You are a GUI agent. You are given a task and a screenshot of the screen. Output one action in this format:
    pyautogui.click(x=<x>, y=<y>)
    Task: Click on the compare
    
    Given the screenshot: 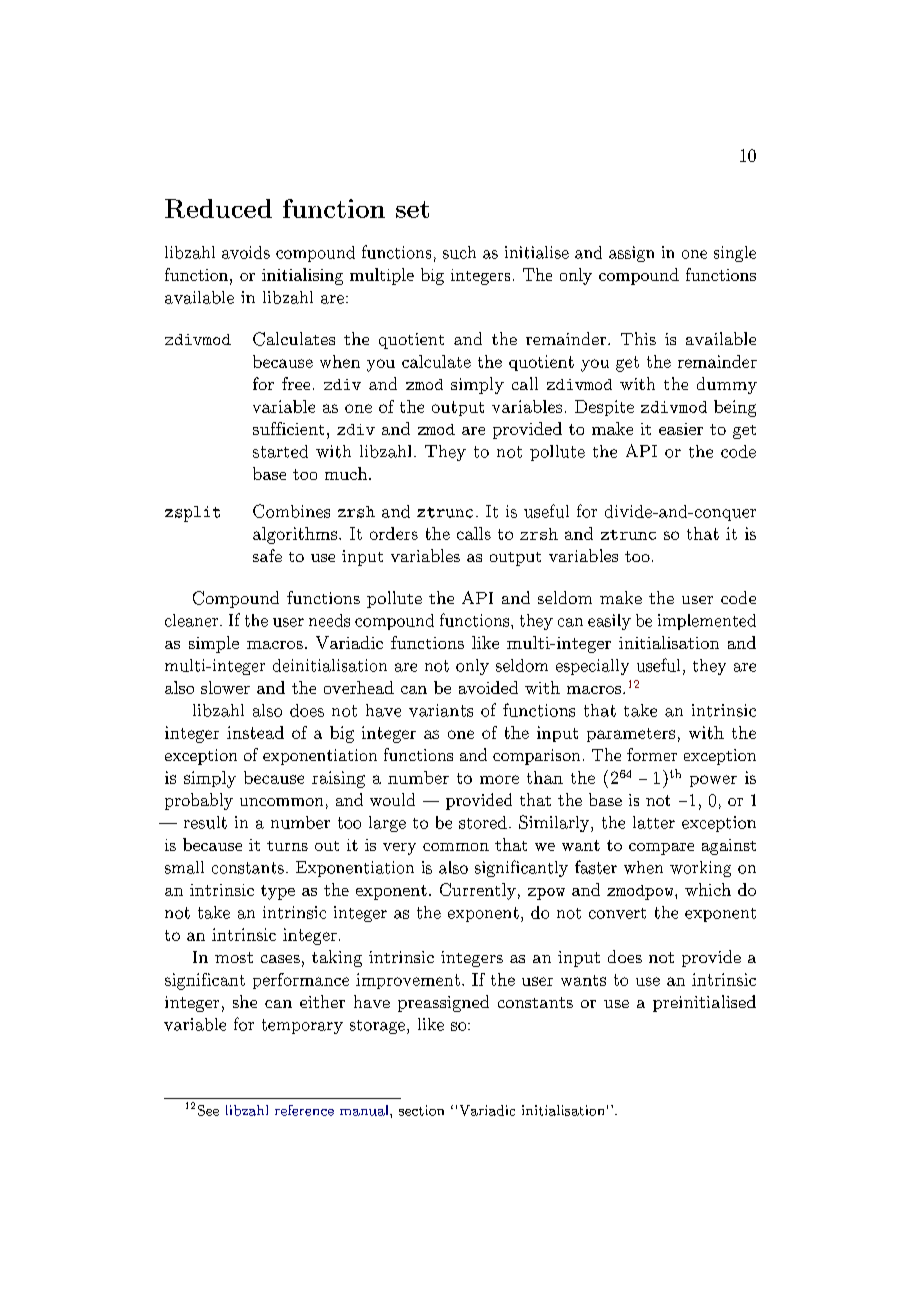 What is the action you would take?
    pyautogui.click(x=661, y=849)
